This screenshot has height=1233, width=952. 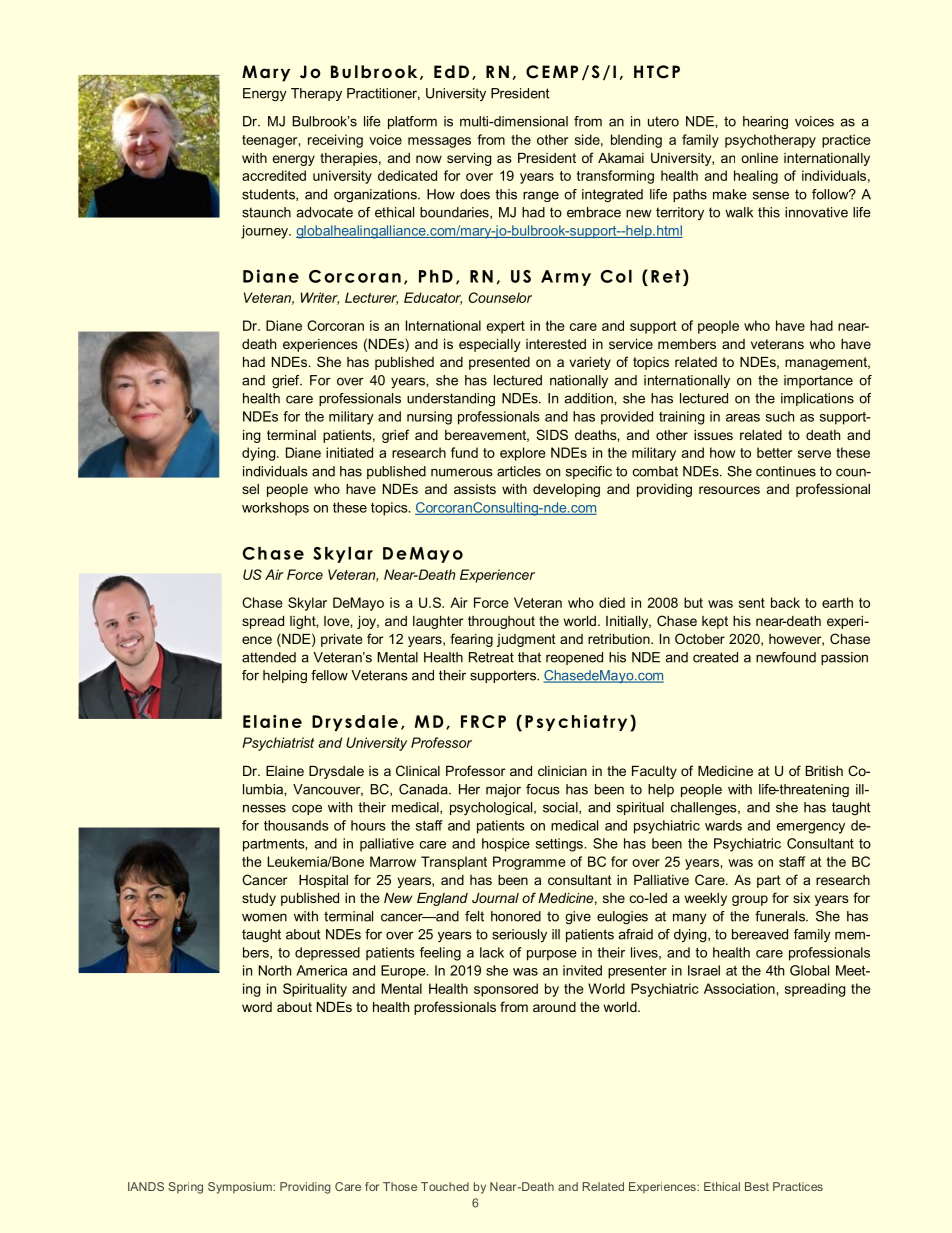 I want to click on Symposium, so click(x=241, y=1188).
